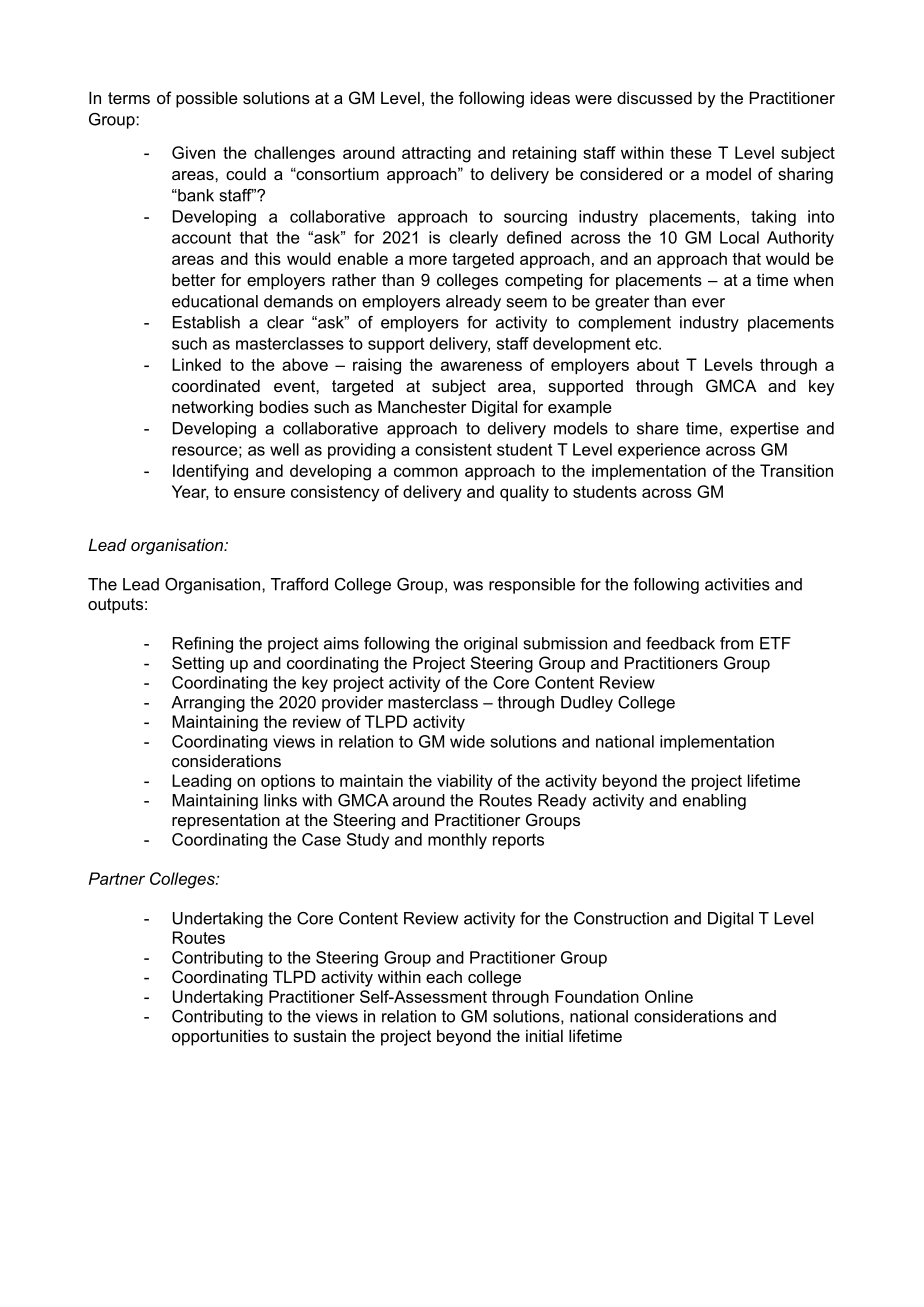 This screenshot has width=924, height=1307. What do you see at coordinates (220, 1037) in the screenshot?
I see `opportunities` at bounding box center [220, 1037].
